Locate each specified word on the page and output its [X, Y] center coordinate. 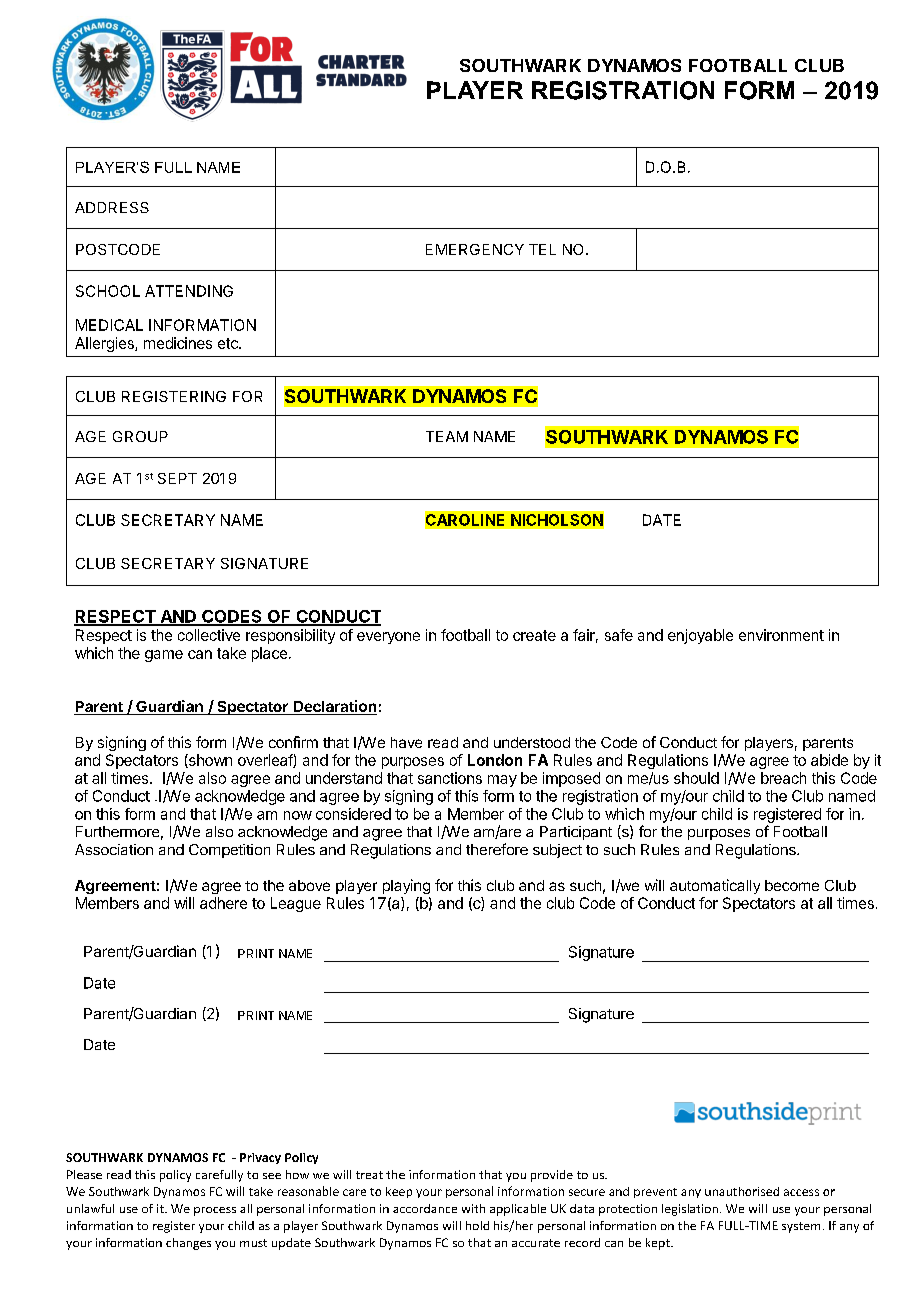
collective [209, 635]
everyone [388, 638]
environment [781, 635]
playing [406, 886]
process [215, 1211]
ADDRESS [112, 207]
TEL [542, 249]
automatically [715, 886]
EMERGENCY [475, 249]
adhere [223, 903]
